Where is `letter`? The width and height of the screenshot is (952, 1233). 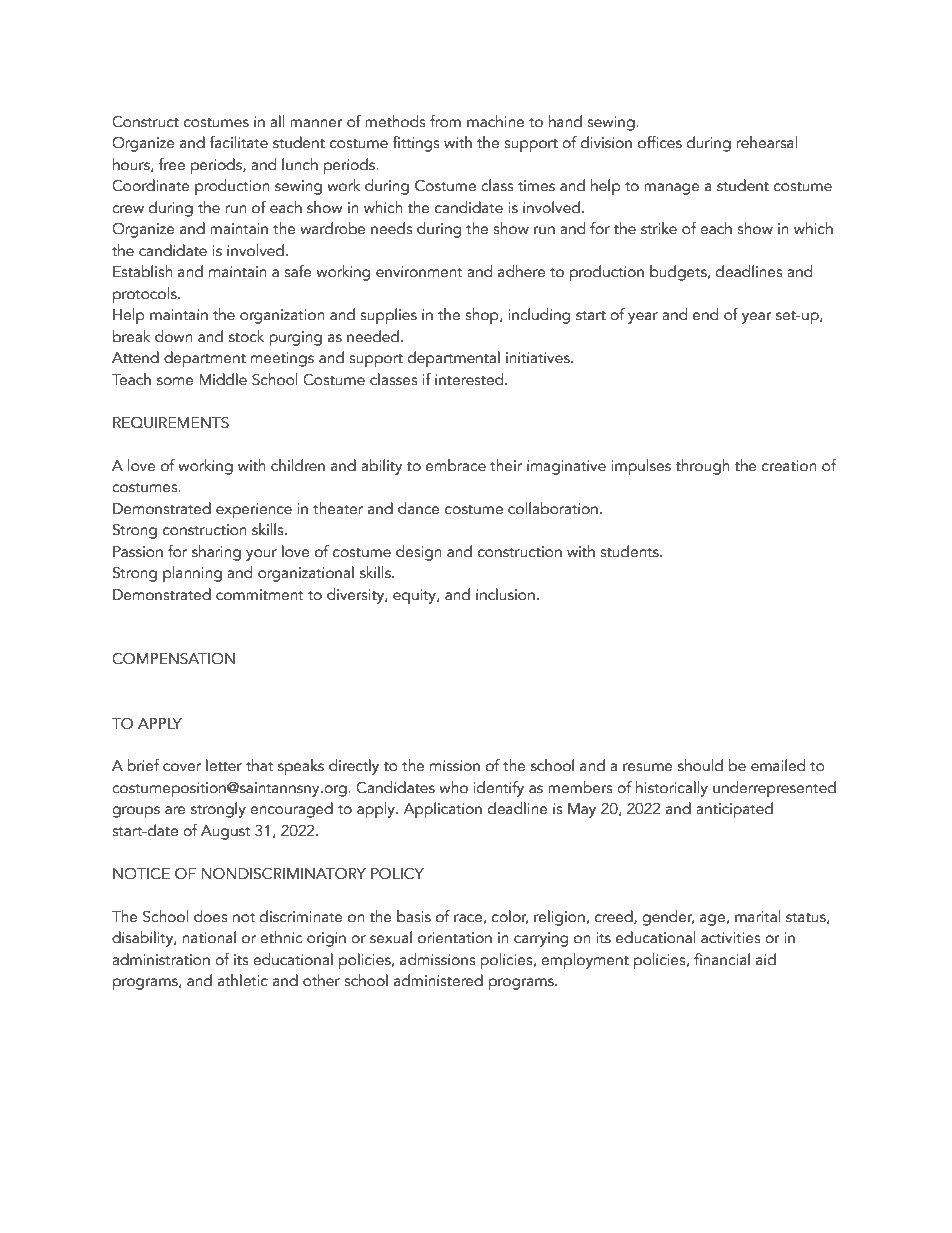 letter is located at coordinates (224, 765).
